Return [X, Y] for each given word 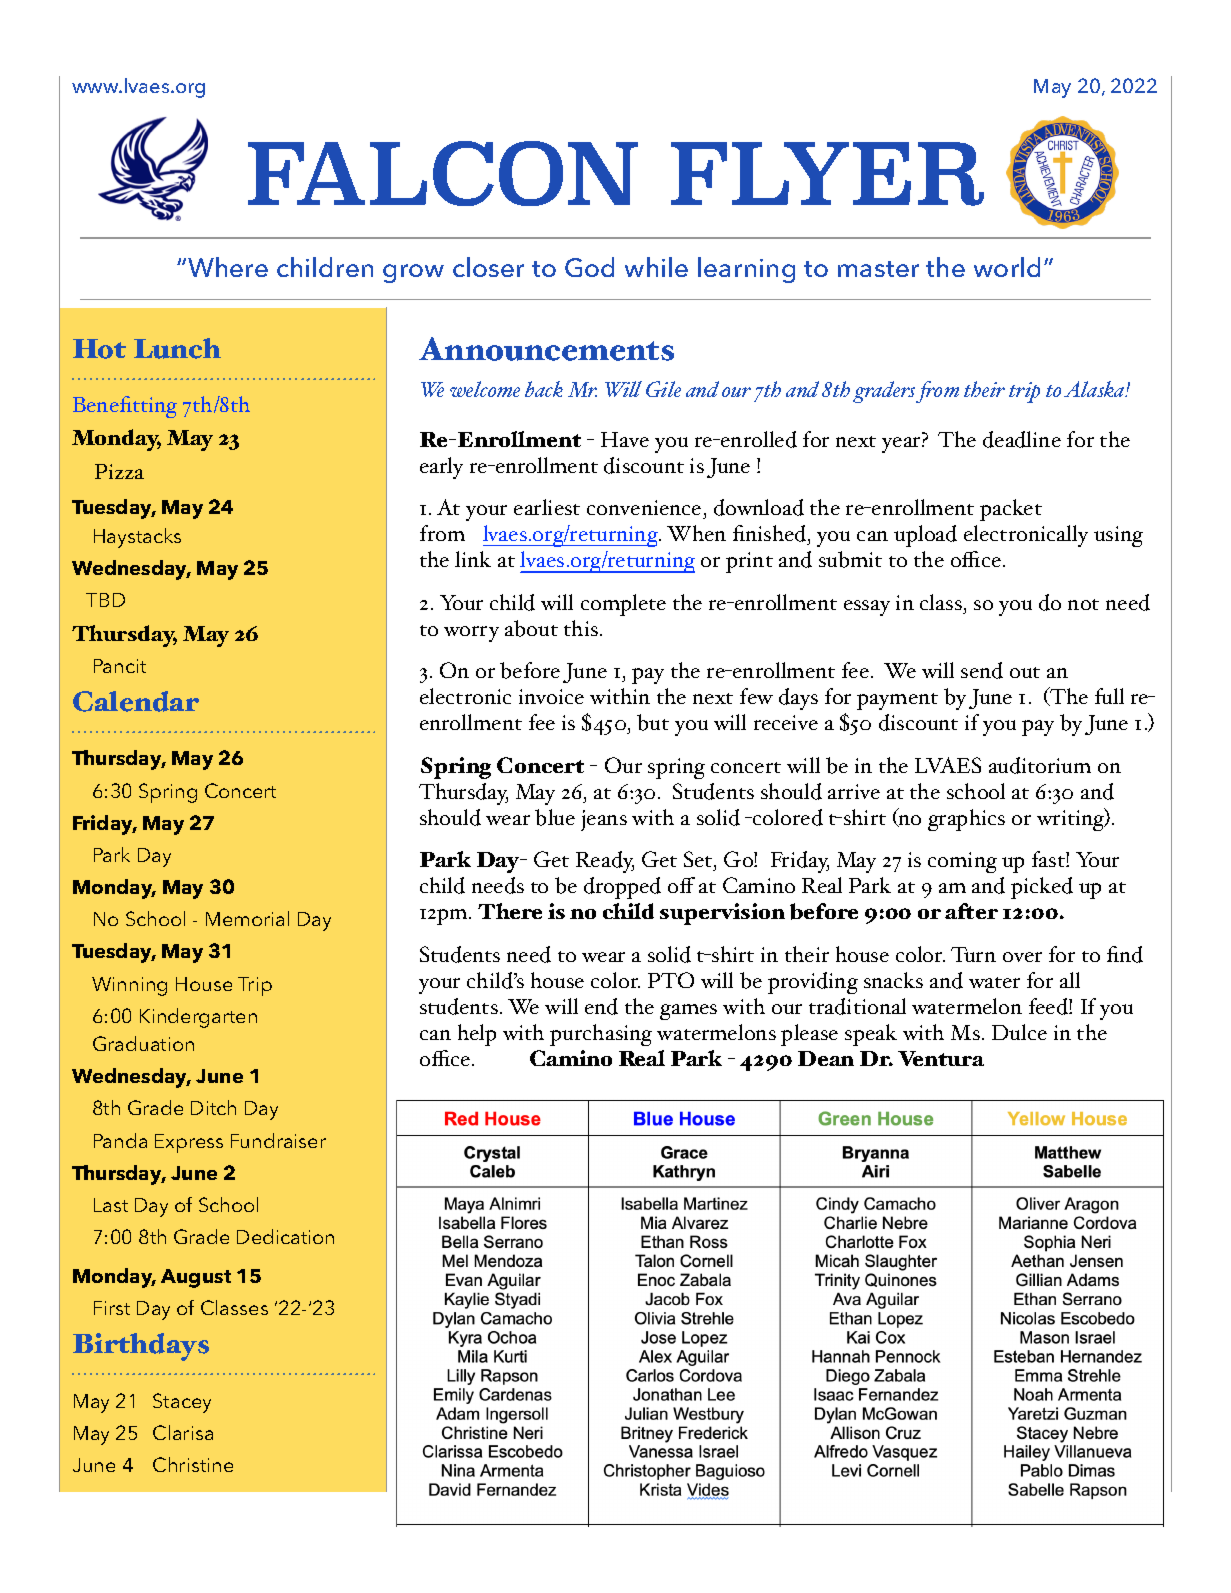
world [1007, 267]
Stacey [182, 1403]
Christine [193, 1464]
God [589, 267]
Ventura [941, 1058]
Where [228, 267]
